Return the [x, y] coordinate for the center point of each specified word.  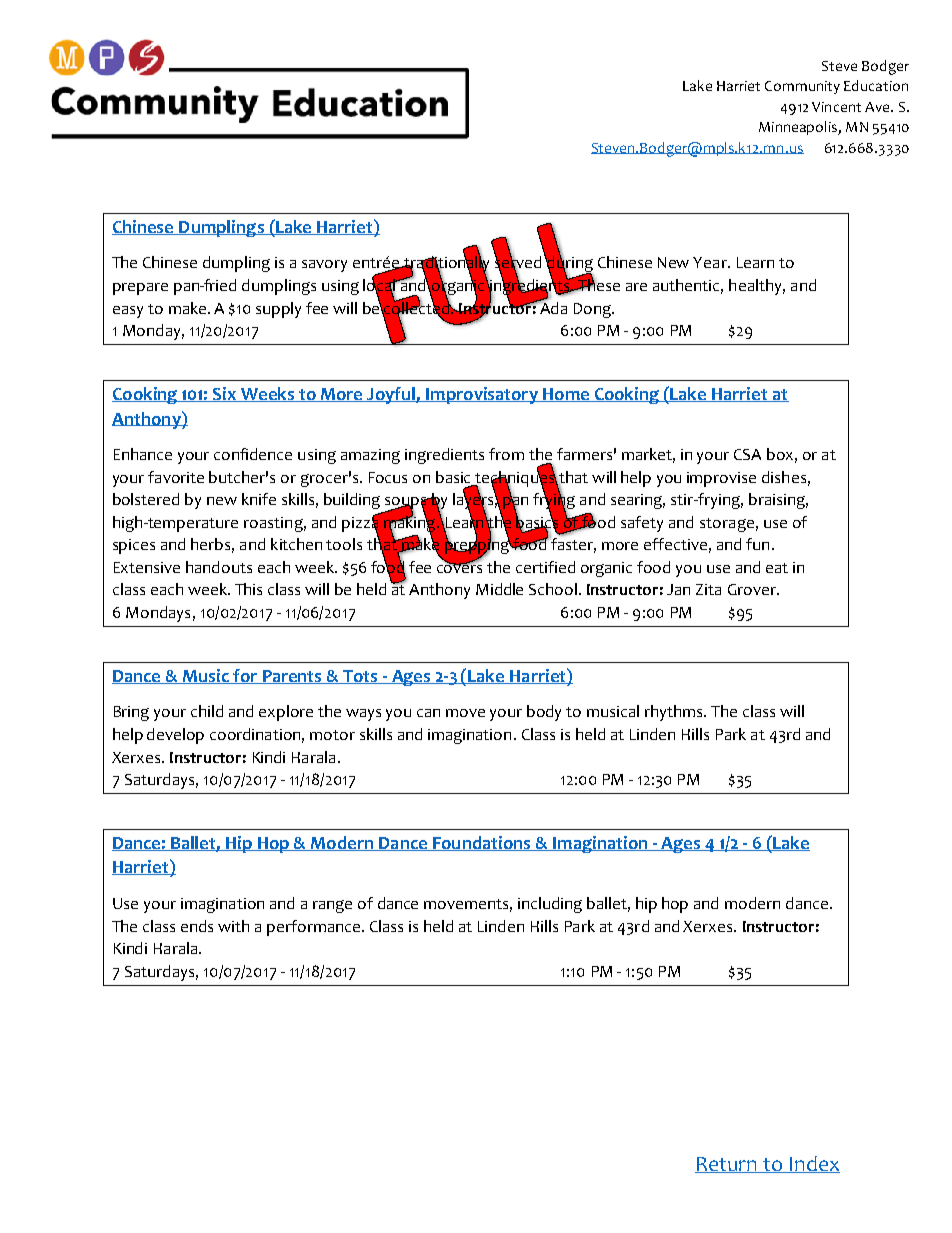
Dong [593, 310]
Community [802, 87]
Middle [499, 589]
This [248, 589]
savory [324, 266]
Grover [753, 589]
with [233, 926]
